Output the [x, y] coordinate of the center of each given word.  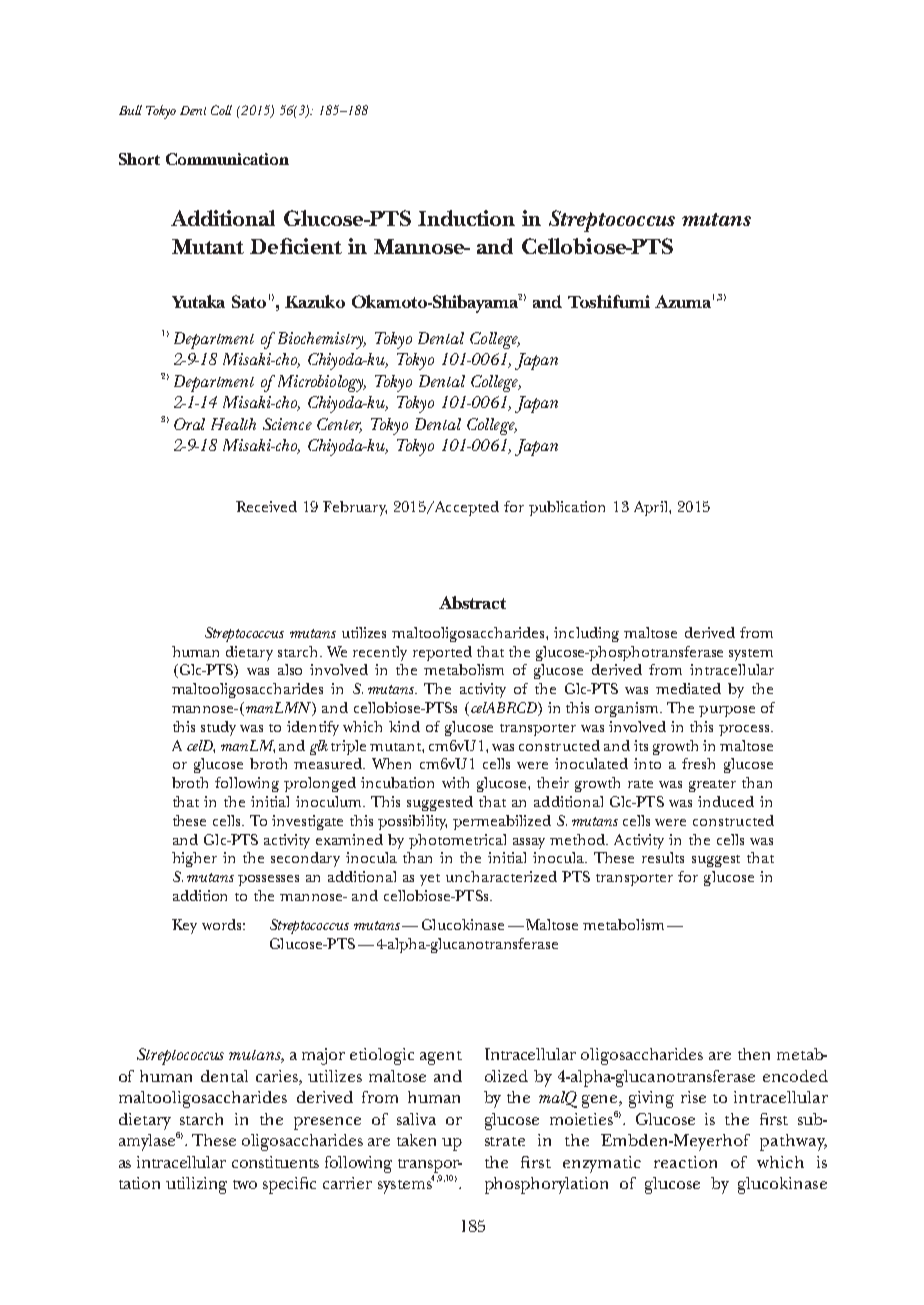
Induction [466, 218]
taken [416, 1140]
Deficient [296, 246]
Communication [227, 159]
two [245, 1184]
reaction [685, 1162]
